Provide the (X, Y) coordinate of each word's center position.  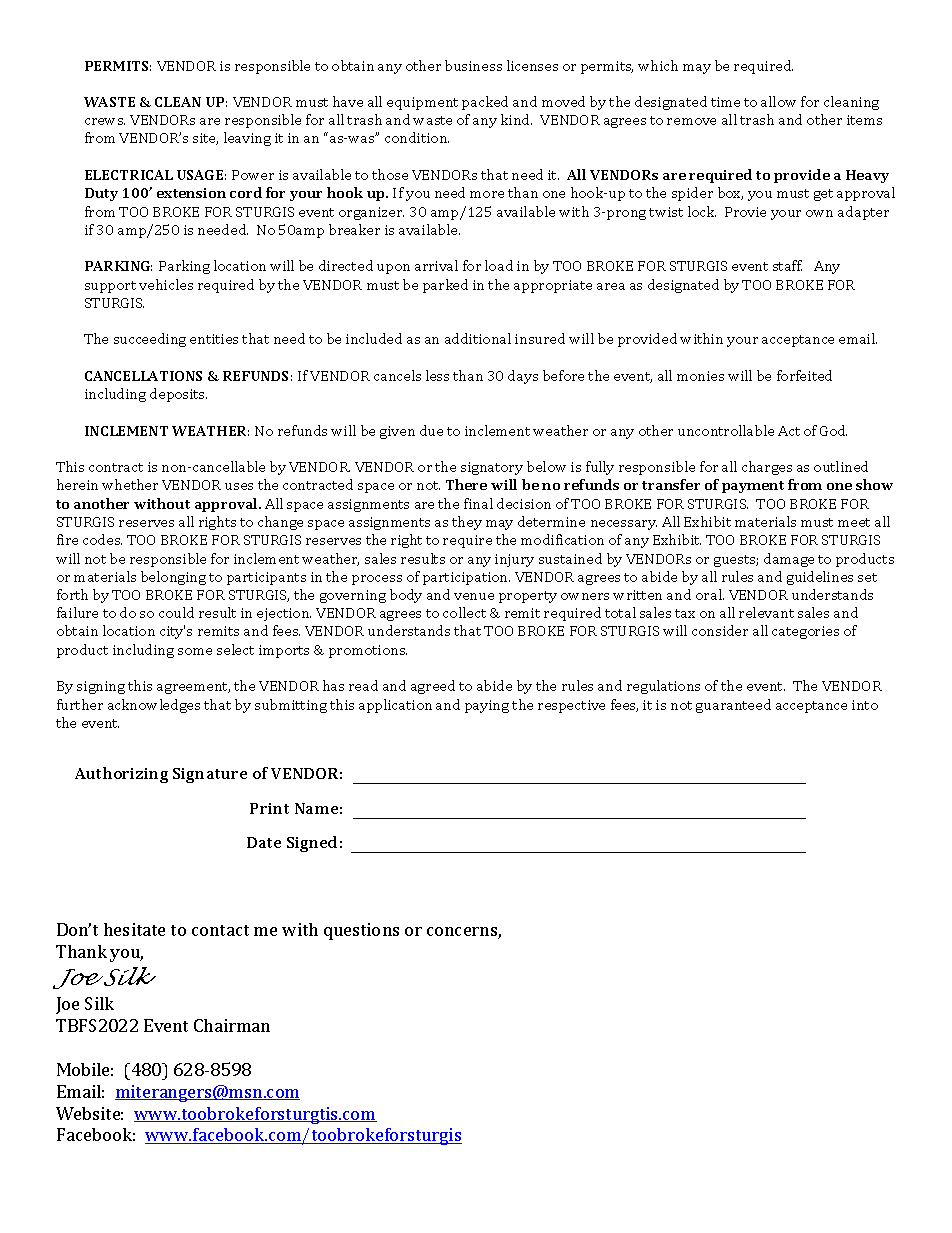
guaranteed (733, 706)
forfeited (804, 375)
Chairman (232, 1025)
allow (778, 101)
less (437, 375)
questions (361, 931)
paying (487, 706)
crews (105, 121)
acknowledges (154, 706)
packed (485, 103)
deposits (178, 395)
